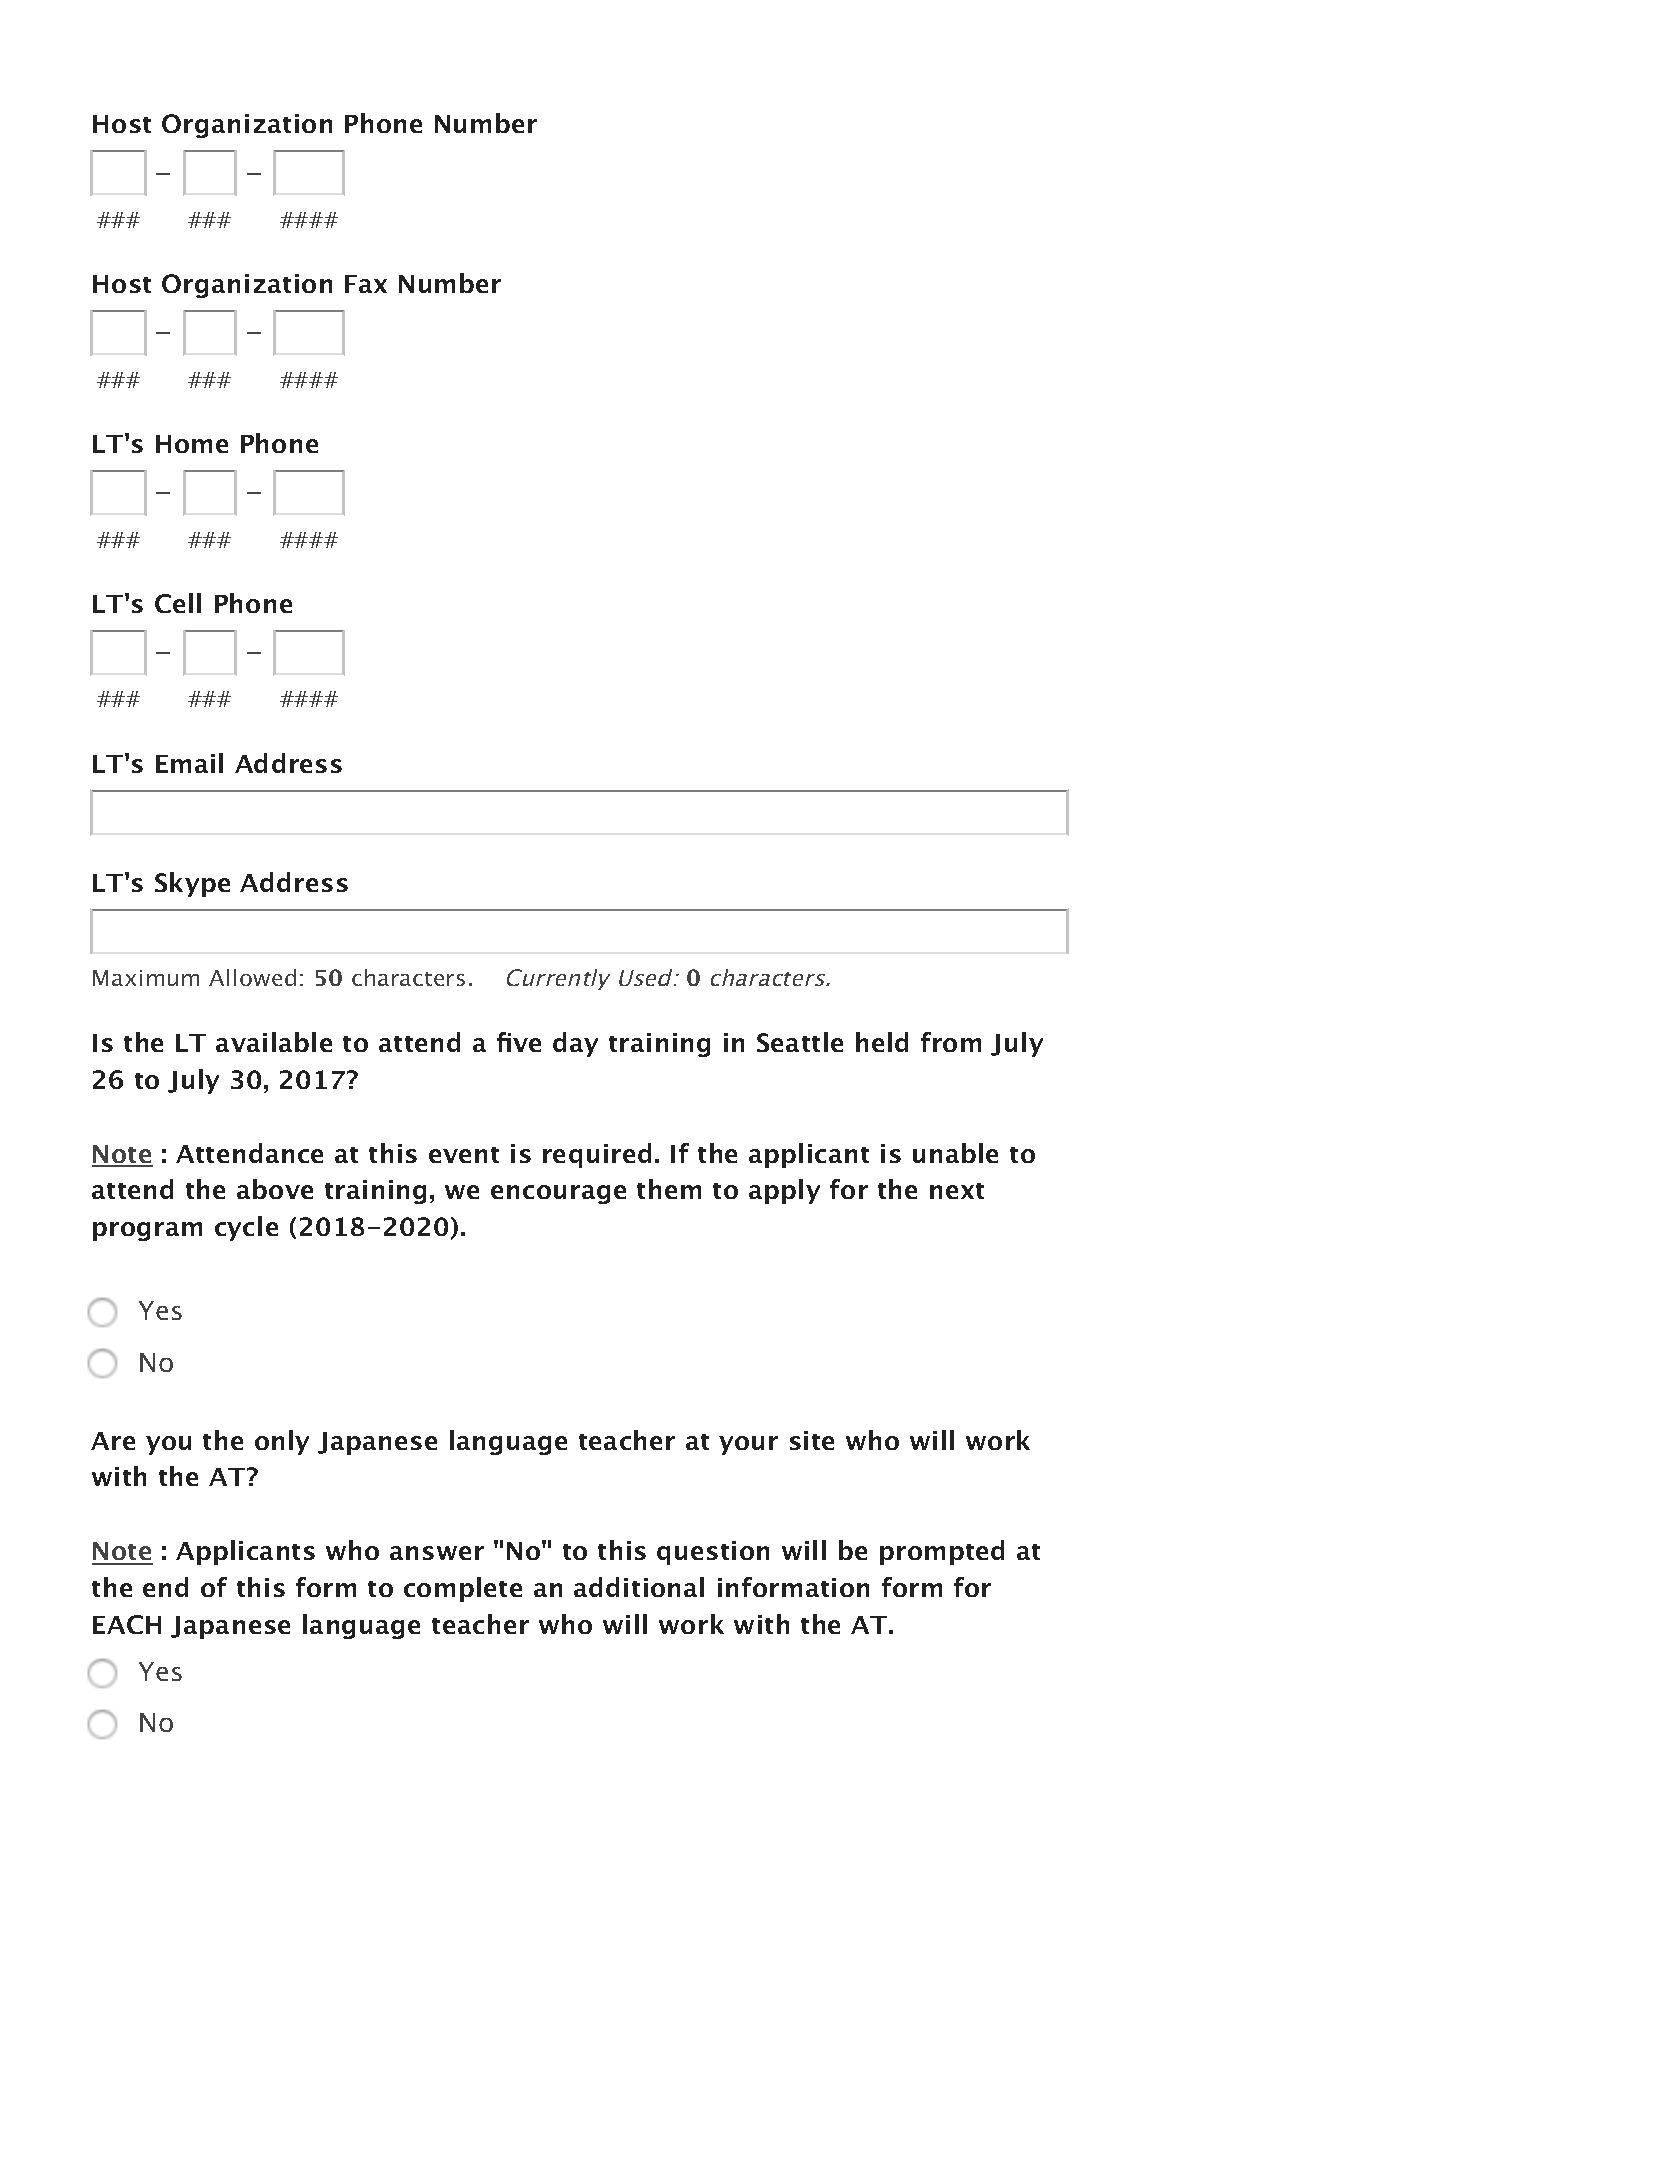  What do you see at coordinates (275, 1189) in the screenshot?
I see `above` at bounding box center [275, 1189].
